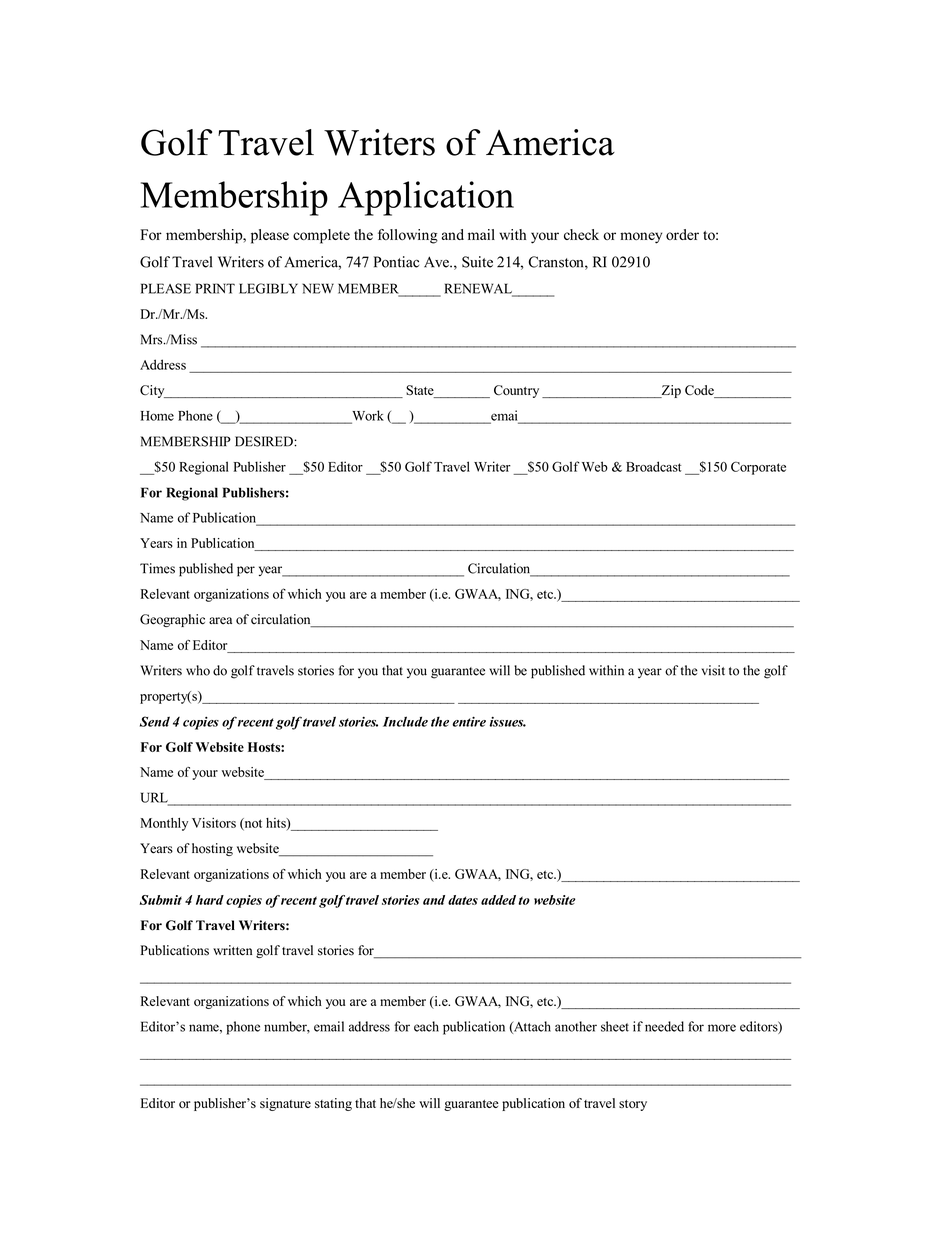  What do you see at coordinates (212, 849) in the page?
I see `hosting` at bounding box center [212, 849].
